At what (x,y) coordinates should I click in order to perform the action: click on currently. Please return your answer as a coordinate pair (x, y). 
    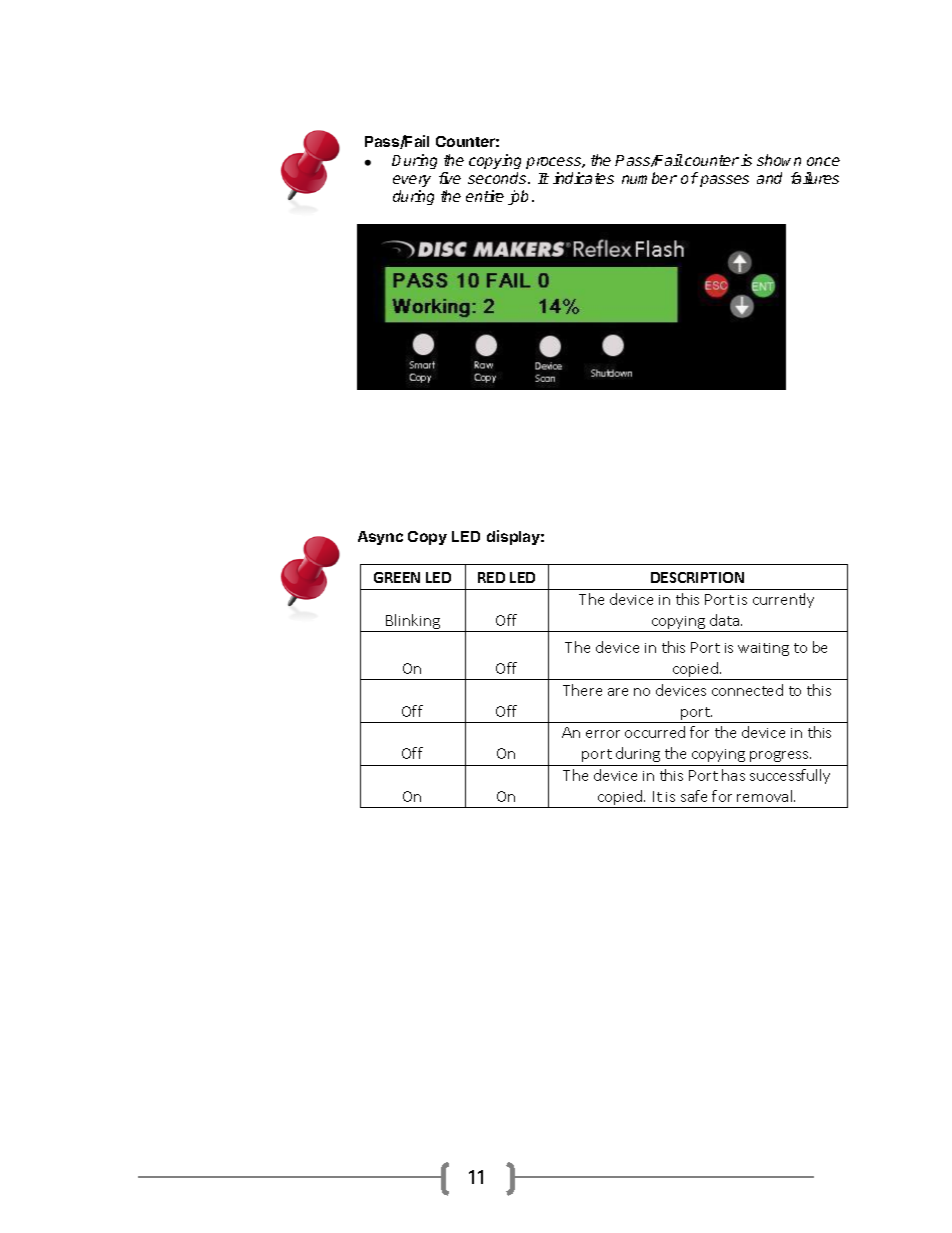
    Looking at the image, I should click on (783, 600).
